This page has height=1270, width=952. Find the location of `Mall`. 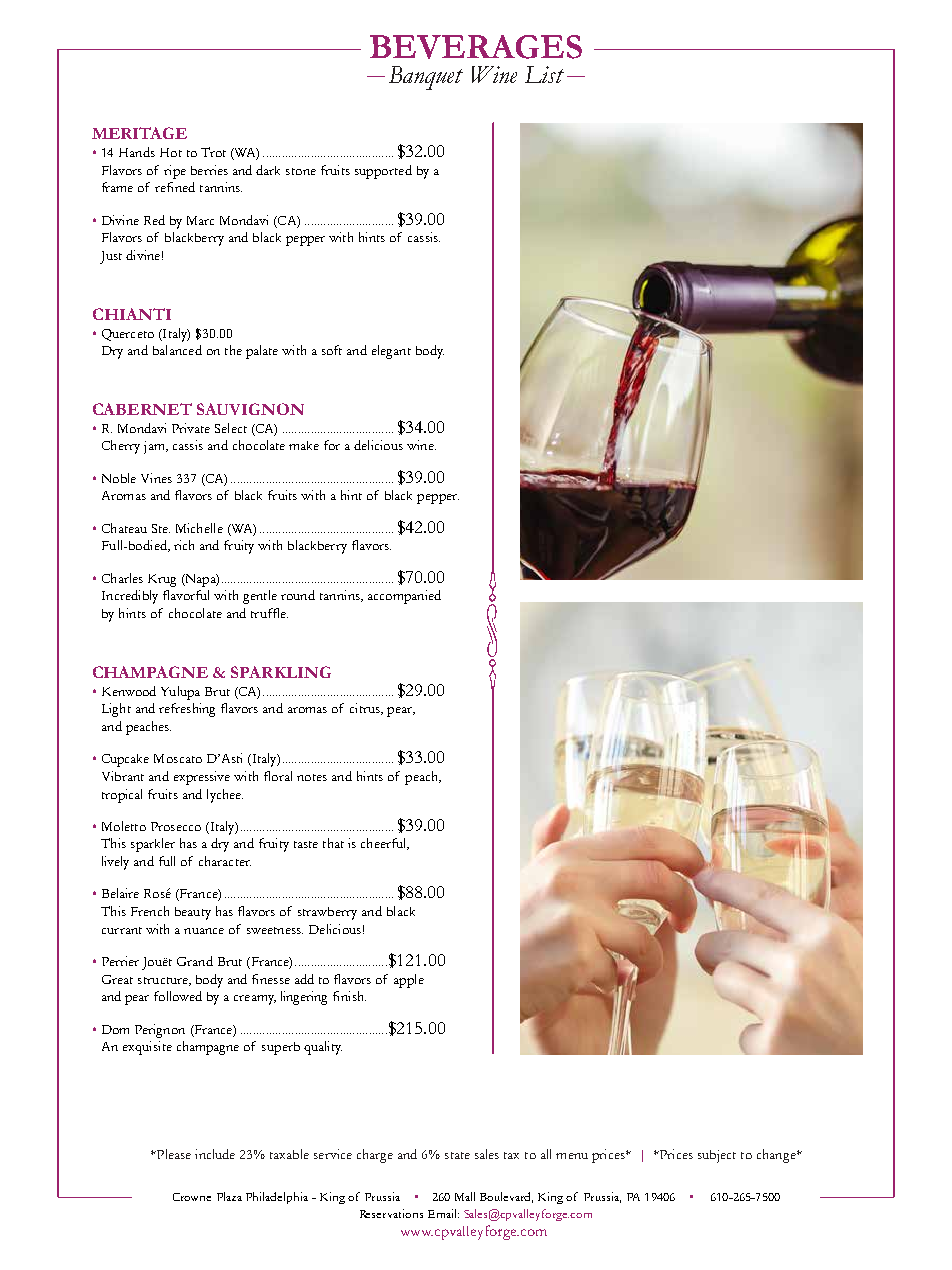

Mall is located at coordinates (465, 1196).
